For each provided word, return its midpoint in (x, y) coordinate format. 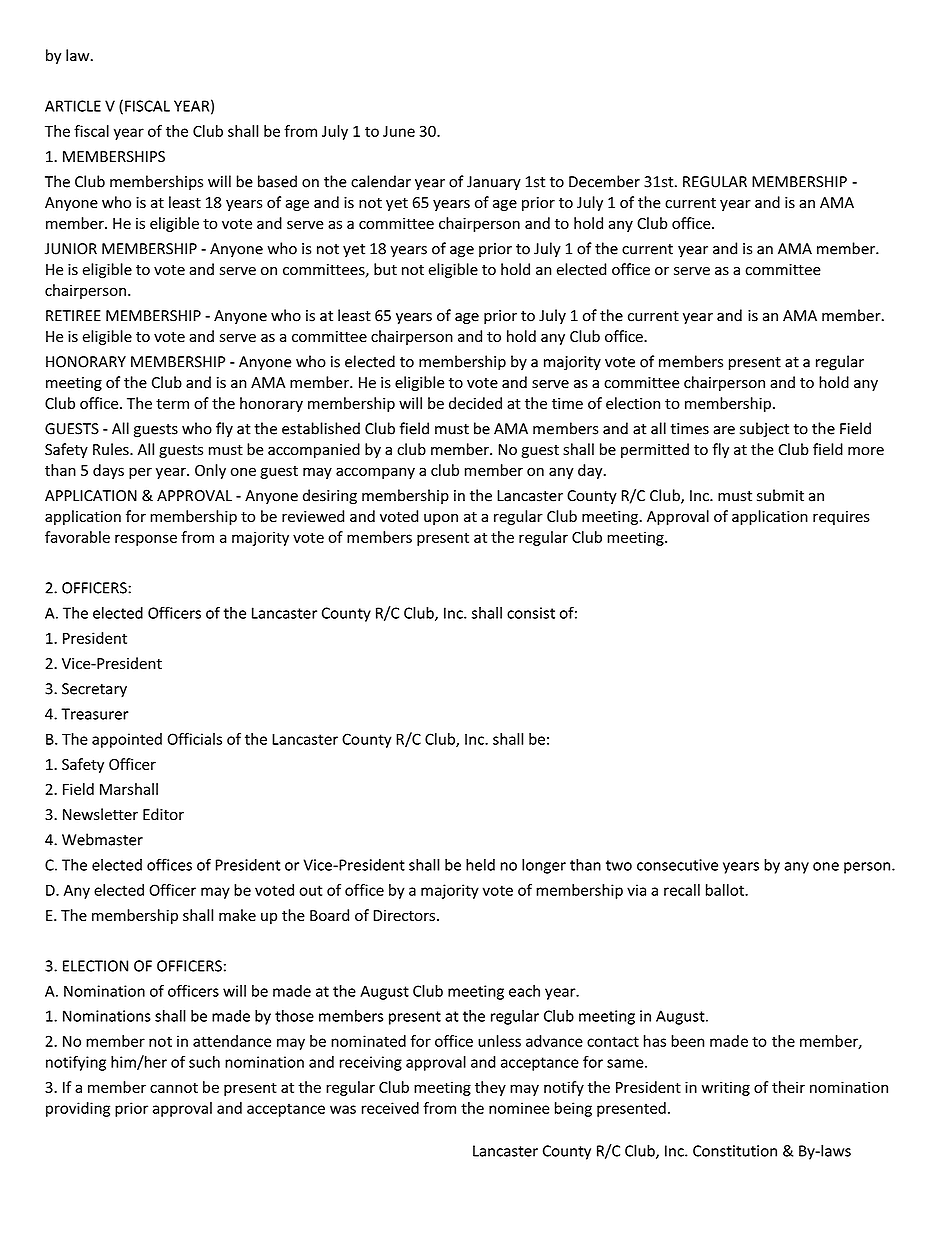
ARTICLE (73, 106)
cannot (174, 1088)
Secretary (94, 690)
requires (841, 518)
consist (531, 613)
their (788, 1087)
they (490, 1088)
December (604, 181)
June (399, 131)
